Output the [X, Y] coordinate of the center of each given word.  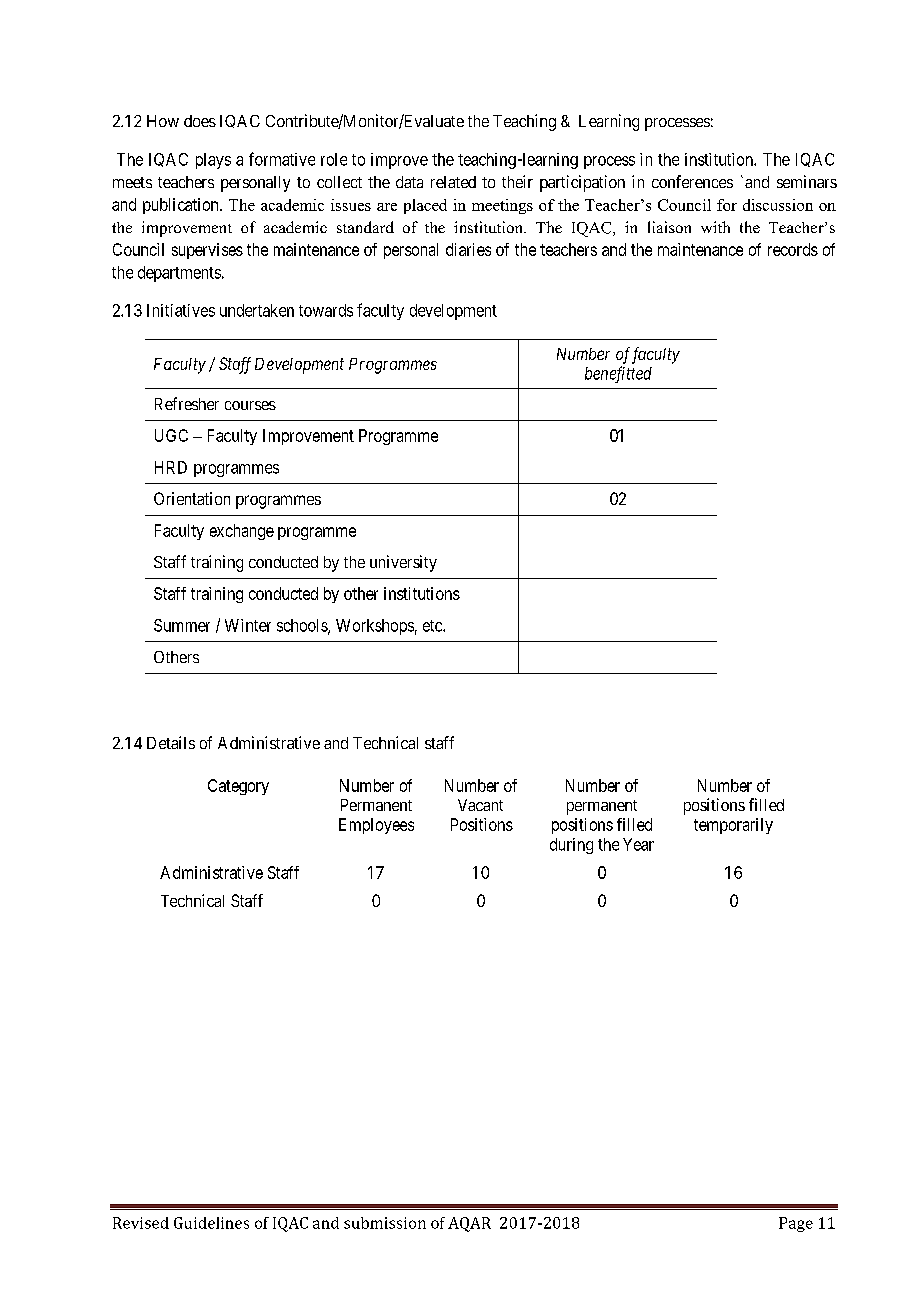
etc [433, 626]
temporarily [733, 826]
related [453, 182]
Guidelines [211, 1223]
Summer [182, 625]
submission [385, 1223]
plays [213, 161]
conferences [692, 181]
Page [796, 1224]
